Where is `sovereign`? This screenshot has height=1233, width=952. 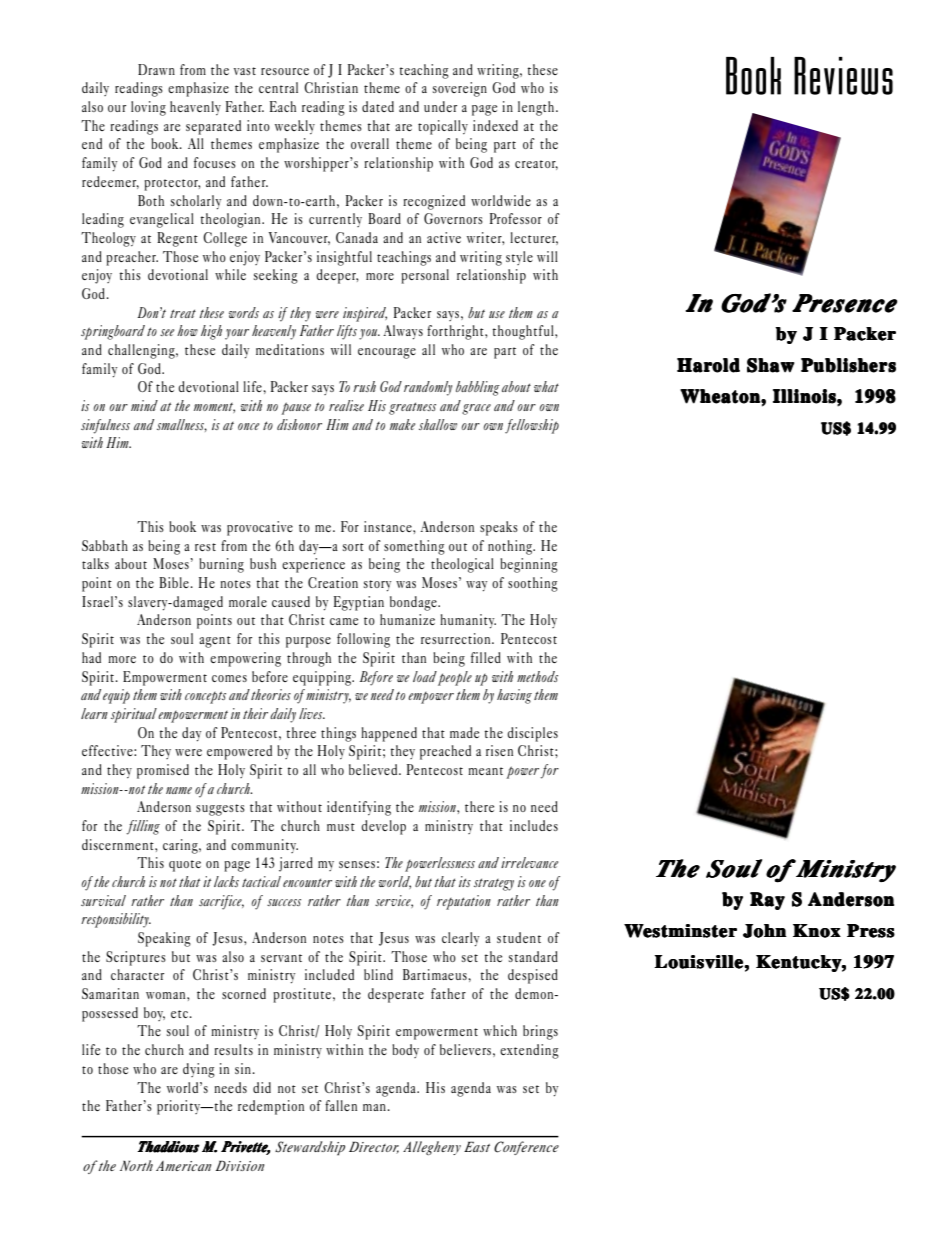
sovereign is located at coordinates (460, 89).
